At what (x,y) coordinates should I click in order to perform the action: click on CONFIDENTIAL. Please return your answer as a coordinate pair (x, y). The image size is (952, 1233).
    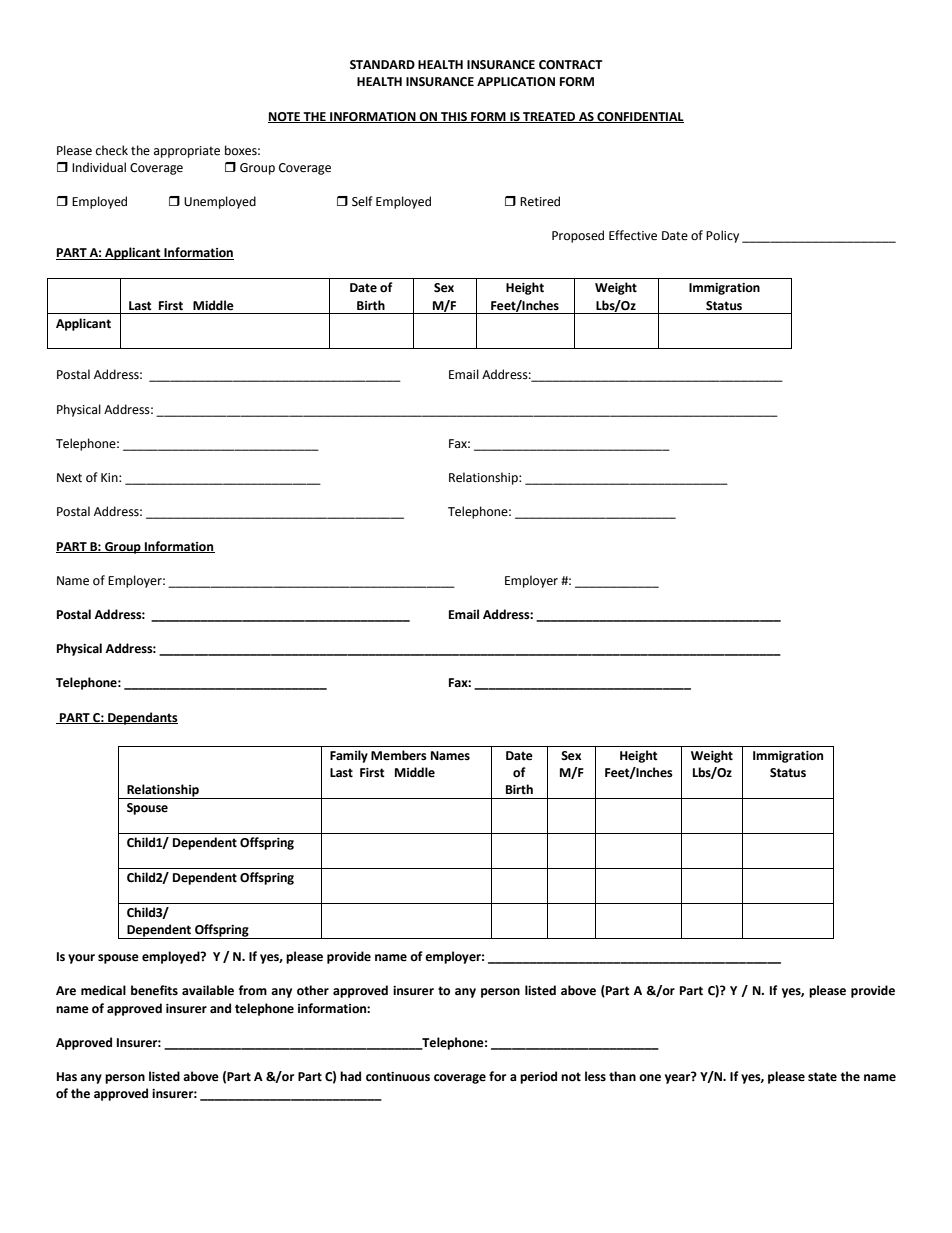
    Looking at the image, I should click on (639, 117).
